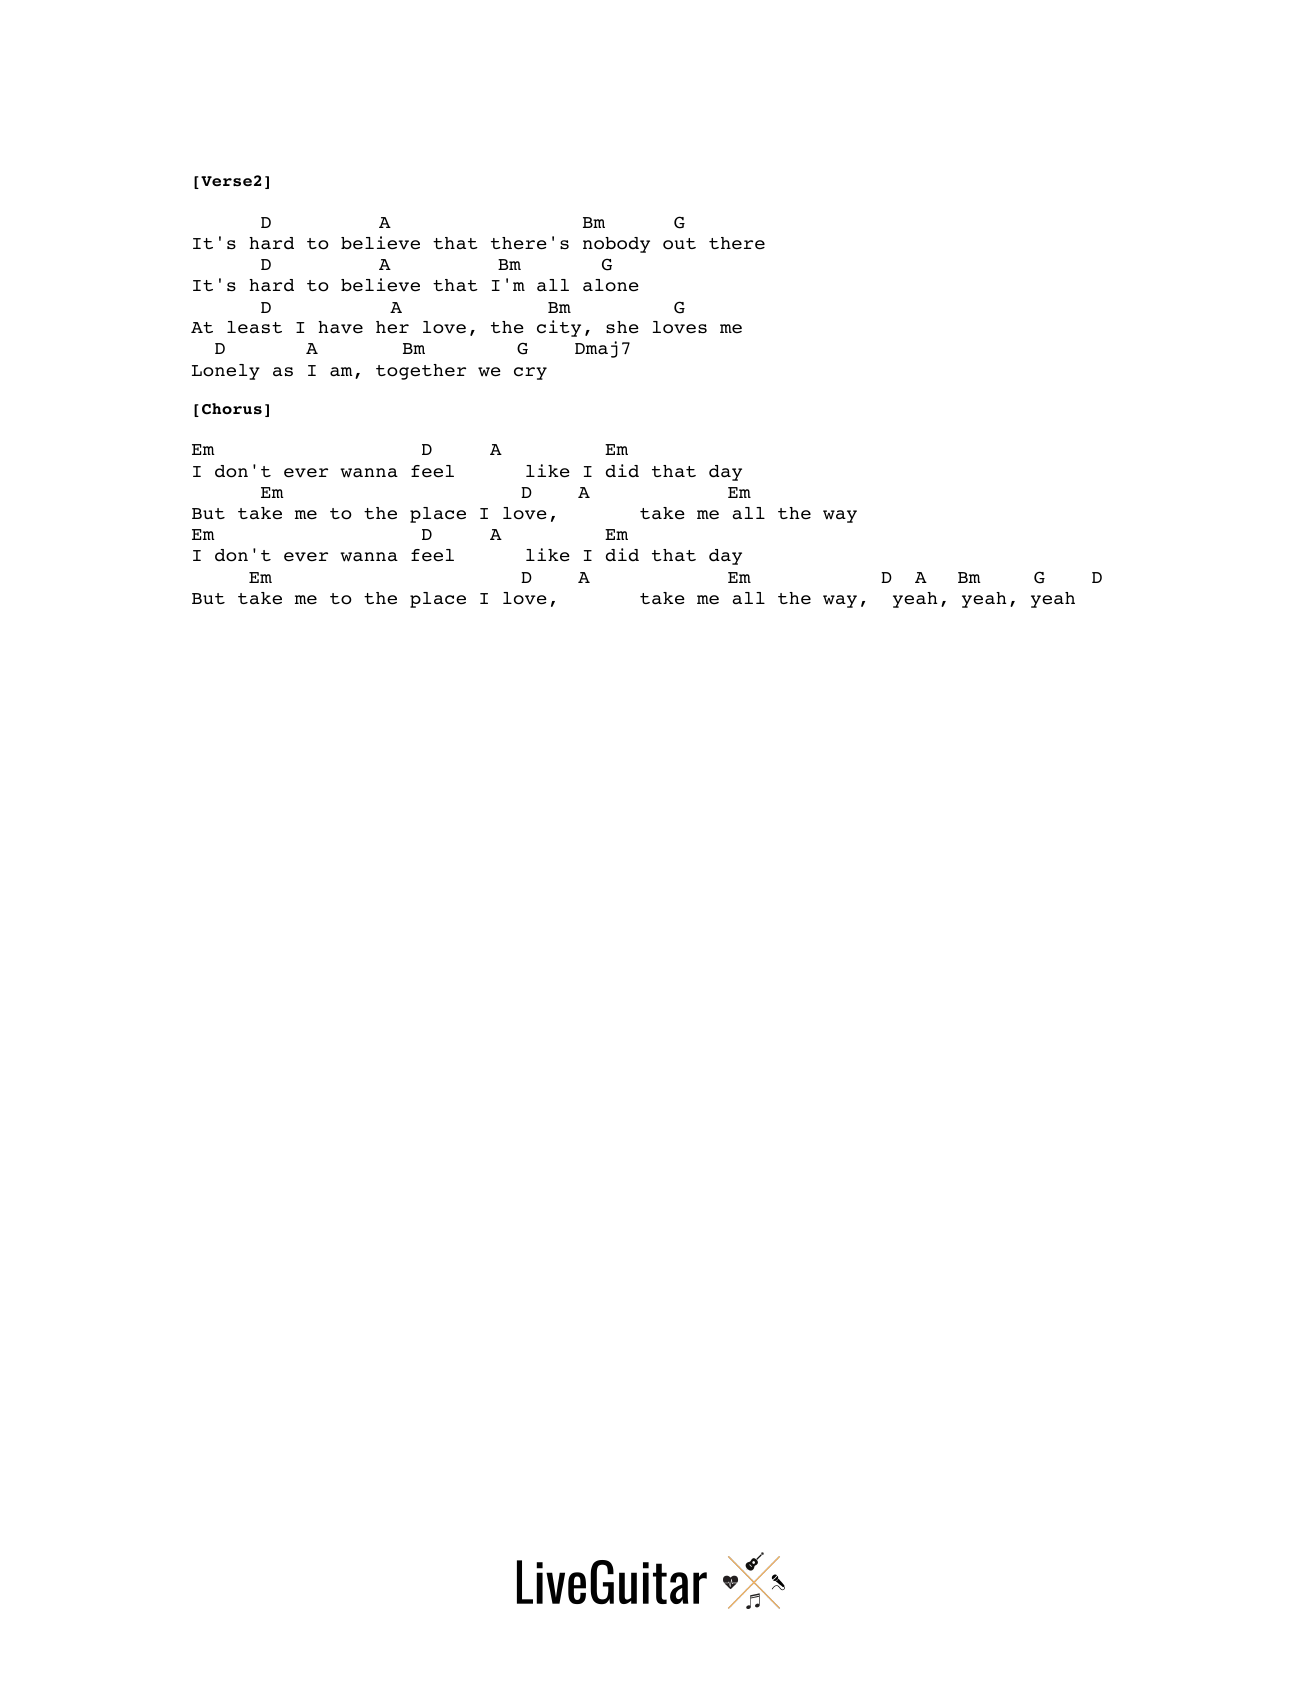  I want to click on together, so click(421, 372).
